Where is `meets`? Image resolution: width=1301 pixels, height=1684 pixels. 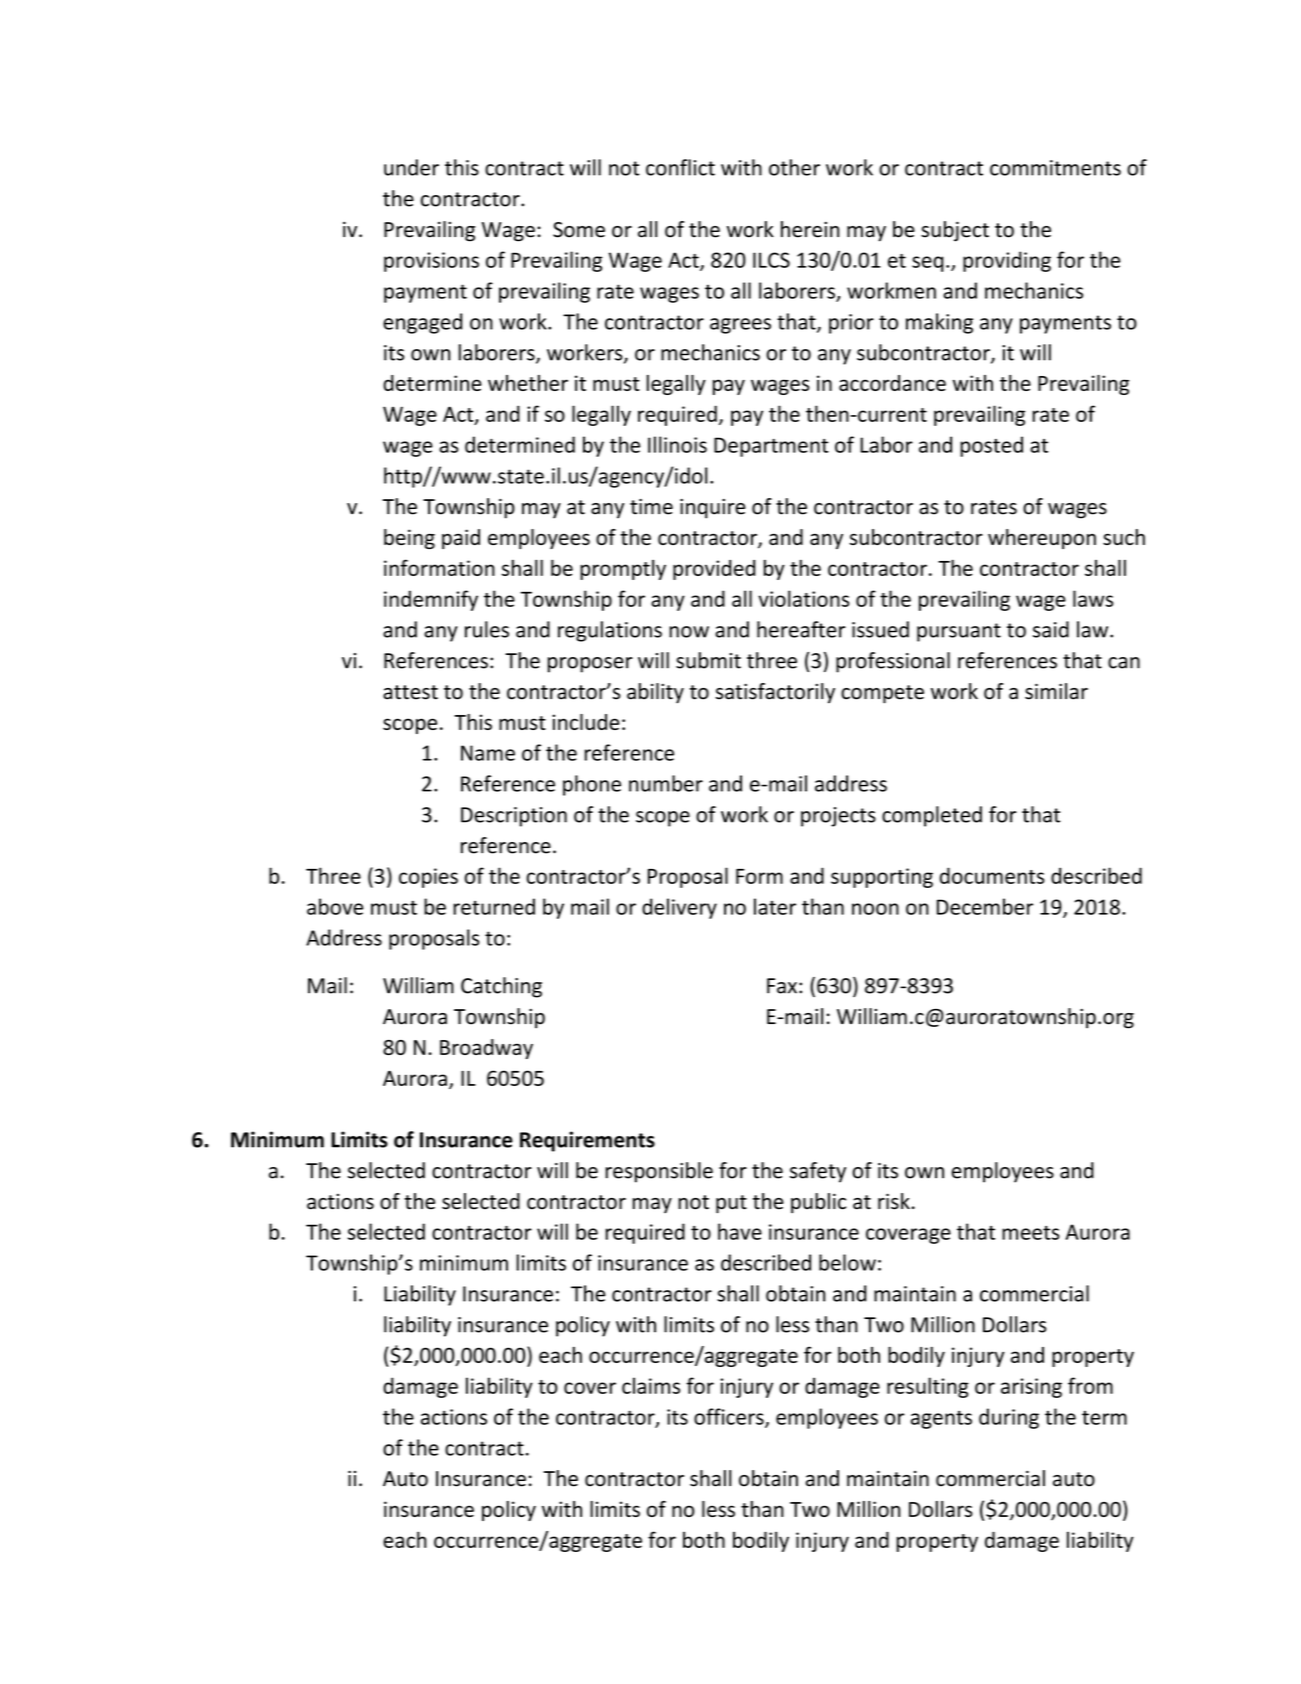
meets is located at coordinates (1031, 1233).
